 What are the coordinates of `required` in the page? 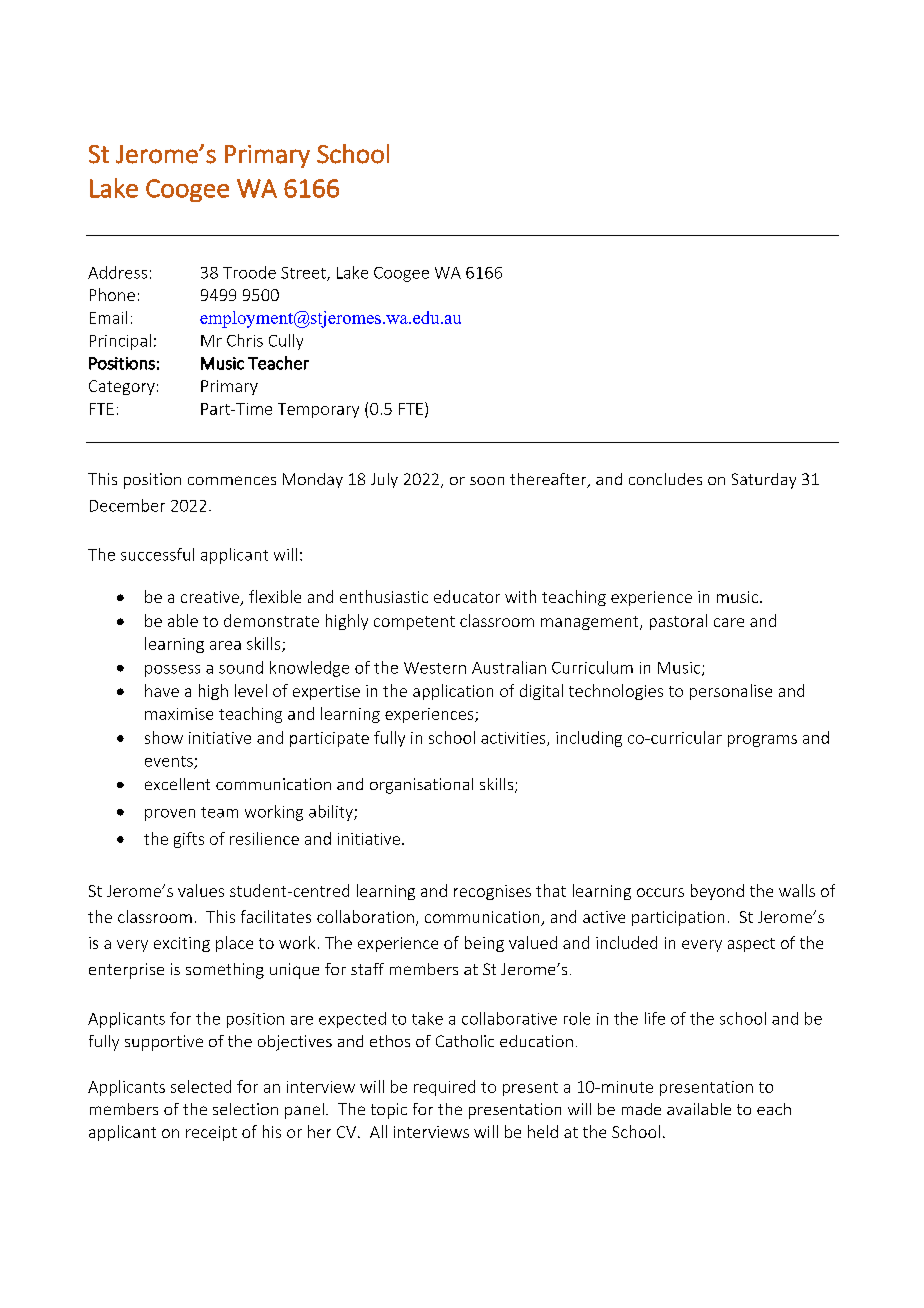 It's located at (444, 1088).
